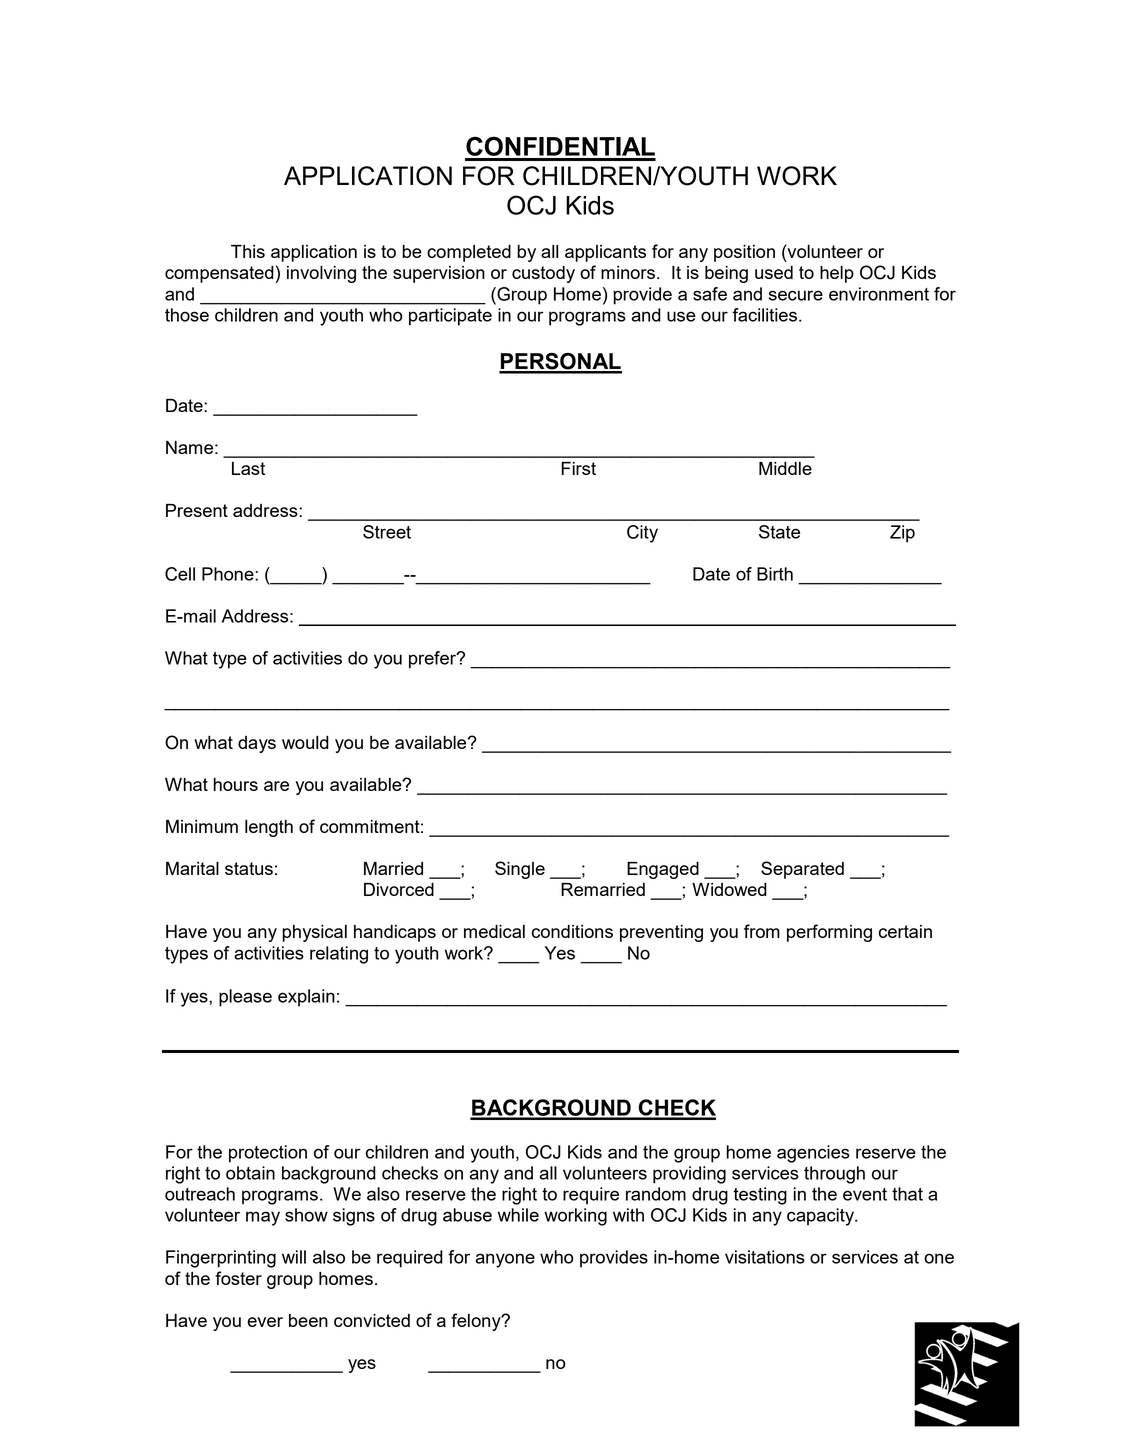 This screenshot has height=1450, width=1121. Describe the element at coordinates (257, 744) in the screenshot. I see `days` at that location.
